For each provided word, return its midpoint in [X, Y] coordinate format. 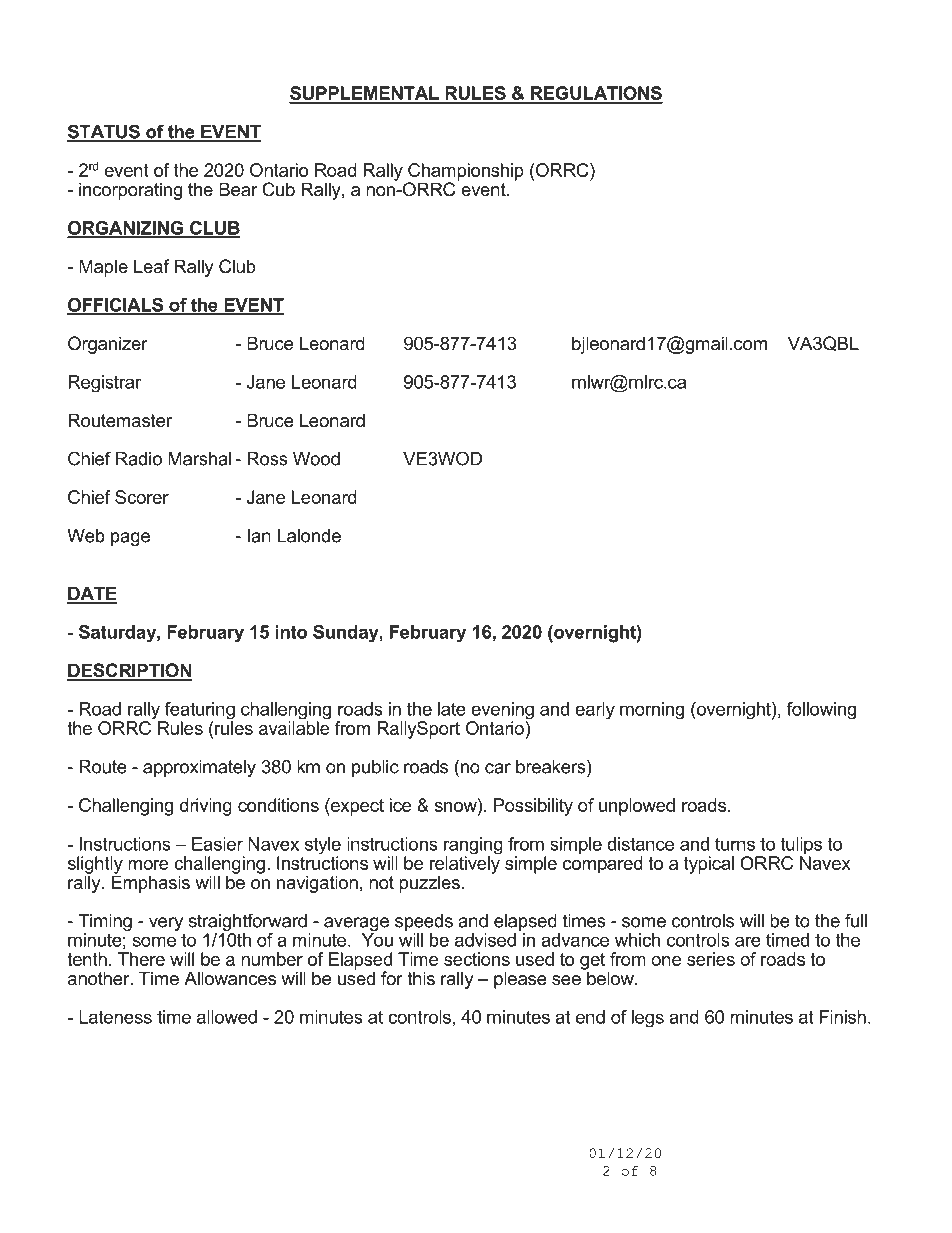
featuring [199, 712]
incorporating [130, 191]
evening [501, 712]
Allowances [230, 978]
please [520, 980]
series [711, 959]
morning [652, 711]
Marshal [199, 459]
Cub [278, 189]
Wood [316, 459]
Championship [465, 173]
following [821, 711]
